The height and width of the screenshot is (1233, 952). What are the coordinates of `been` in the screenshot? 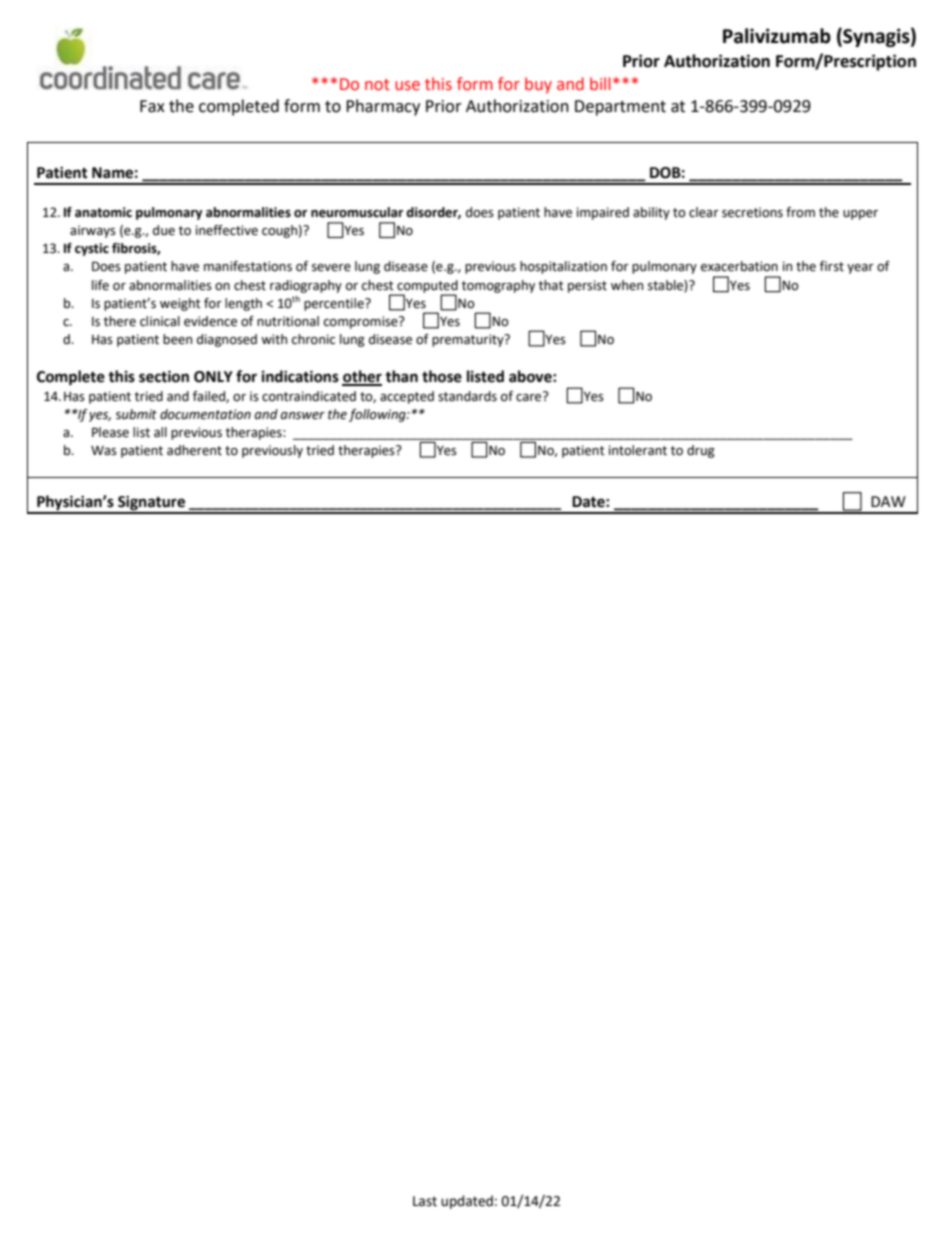 It's located at (177, 339).
